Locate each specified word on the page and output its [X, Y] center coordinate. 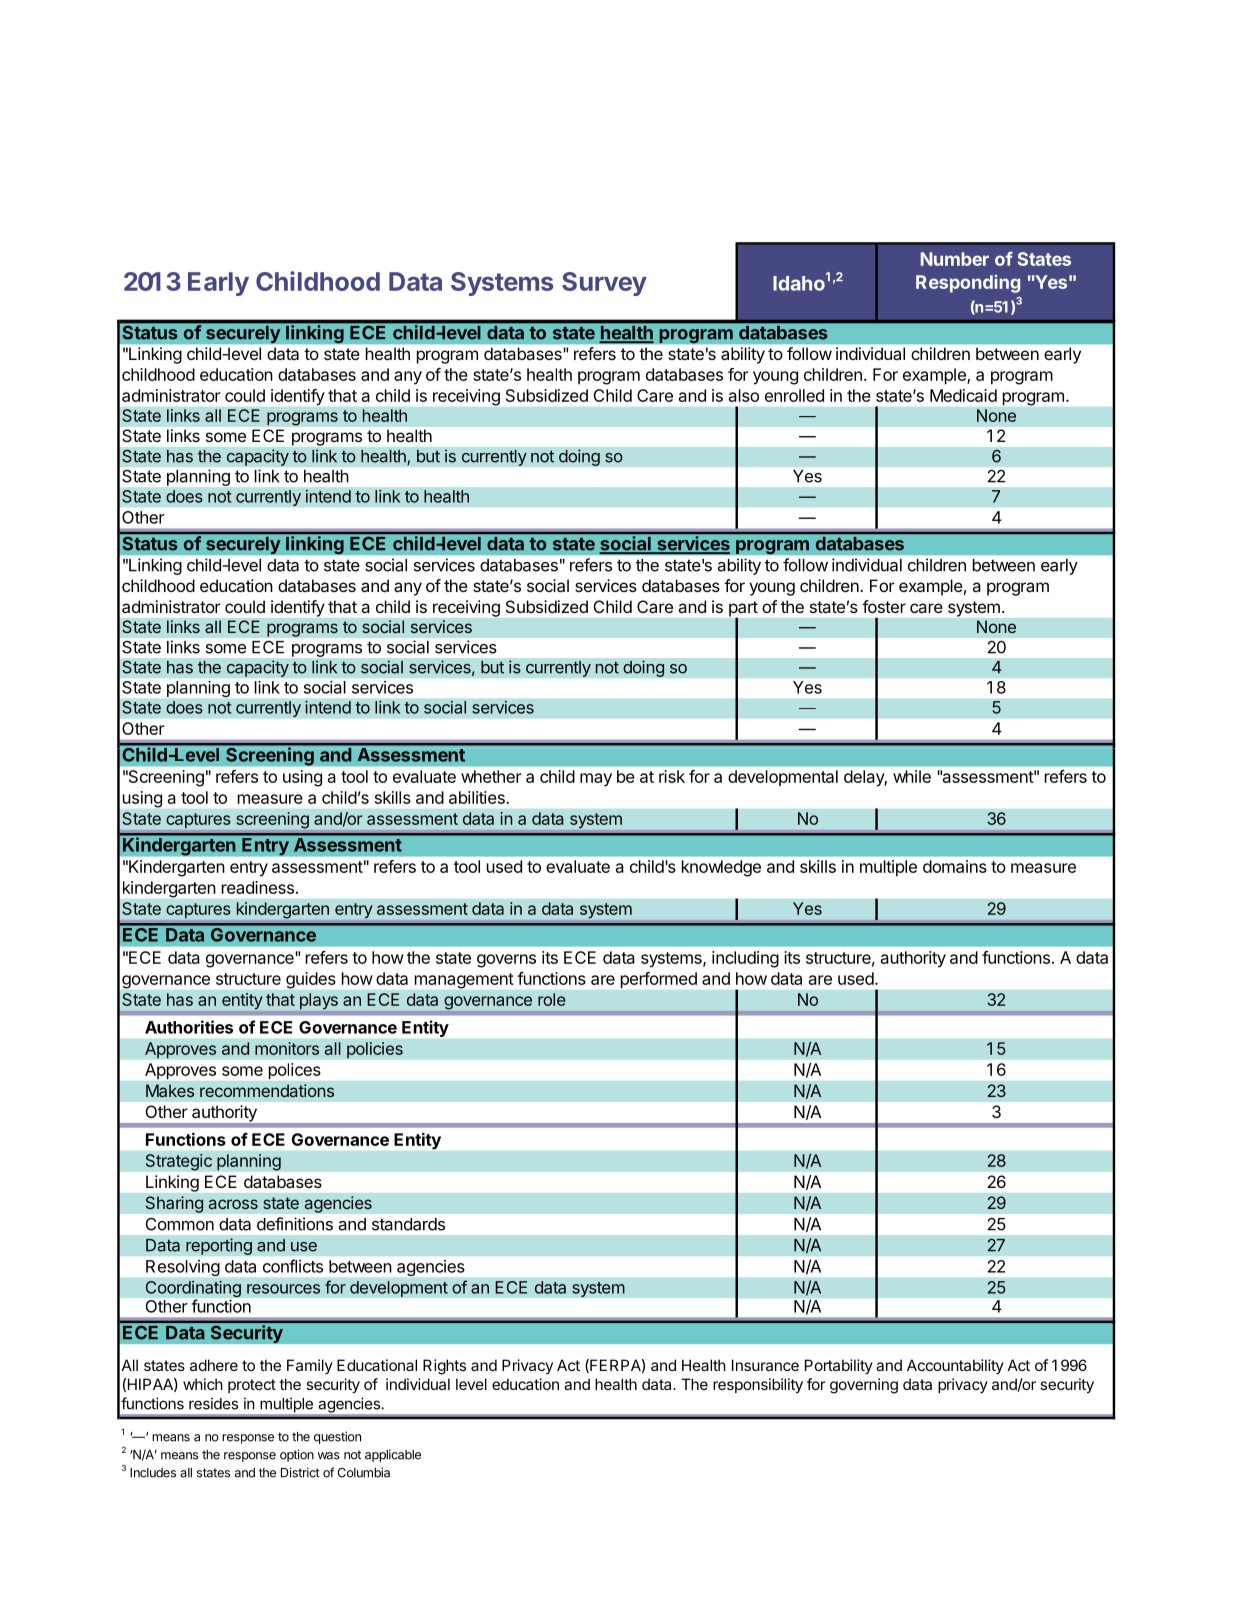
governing [864, 1386]
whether [491, 776]
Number [955, 259]
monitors [287, 1048]
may [596, 780]
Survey [604, 284]
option [297, 1455]
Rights [444, 1367]
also [744, 395]
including [745, 959]
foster [884, 606]
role [552, 999]
